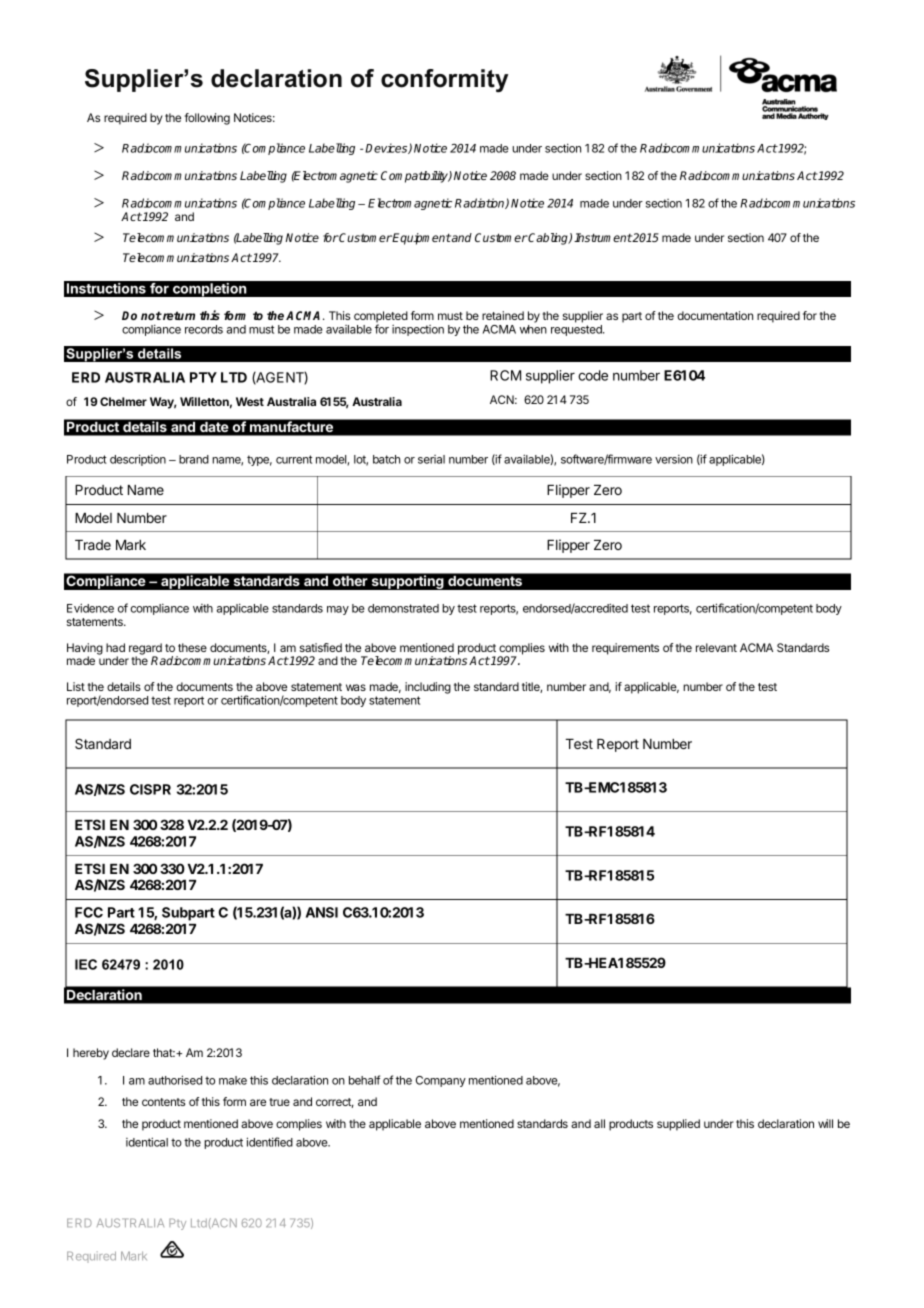 The width and height of the image is (924, 1308). What do you see at coordinates (403, 608) in the image?
I see `demonstrated` at bounding box center [403, 608].
